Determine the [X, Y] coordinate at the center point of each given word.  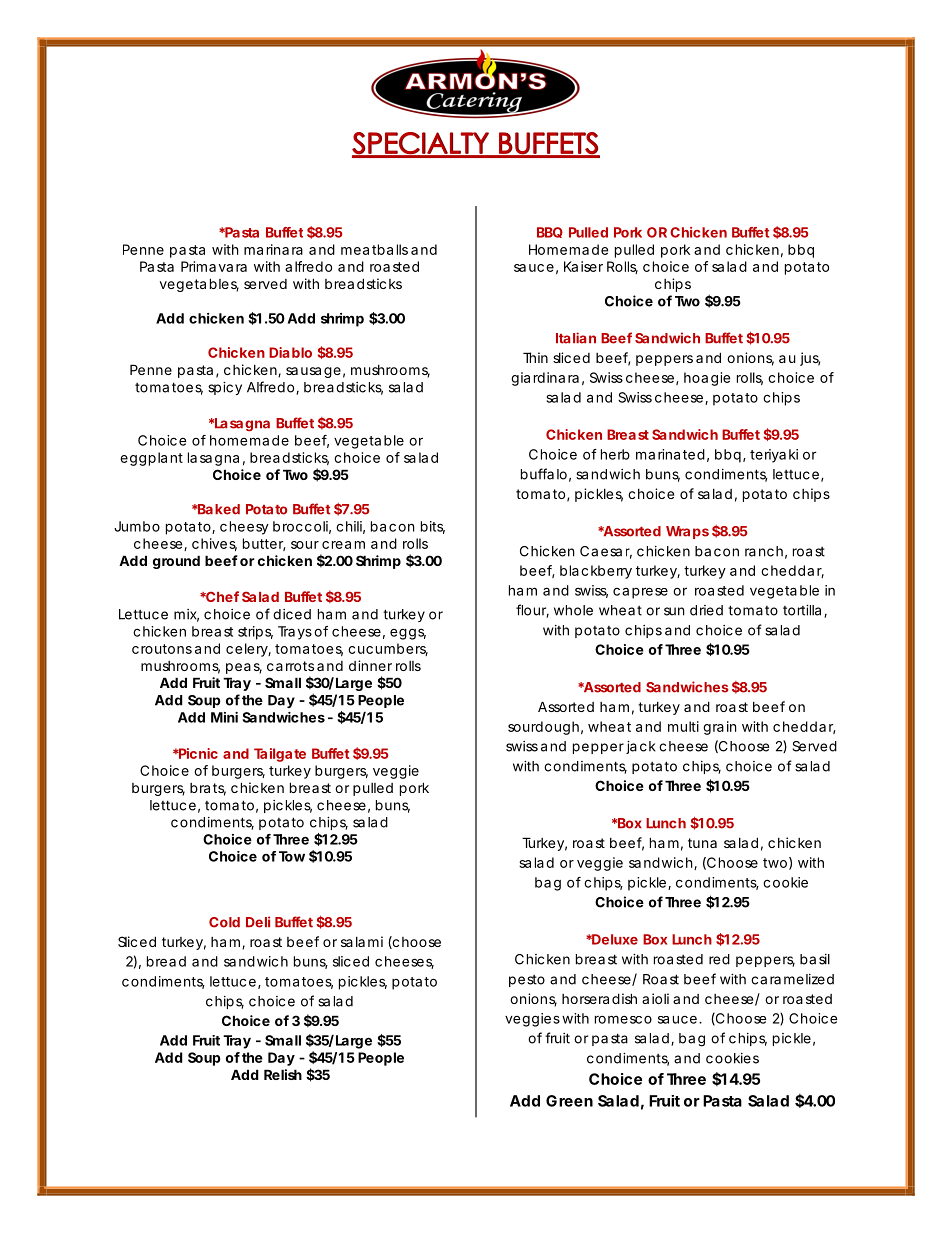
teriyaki [774, 456]
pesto [527, 981]
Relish [283, 1074]
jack [641, 747]
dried [706, 610]
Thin [535, 357]
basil [815, 959]
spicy [225, 388]
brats [208, 789]
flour [532, 611]
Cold [224, 922]
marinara [273, 249]
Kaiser [583, 266]
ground [176, 562]
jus [810, 359]
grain [719, 728]
